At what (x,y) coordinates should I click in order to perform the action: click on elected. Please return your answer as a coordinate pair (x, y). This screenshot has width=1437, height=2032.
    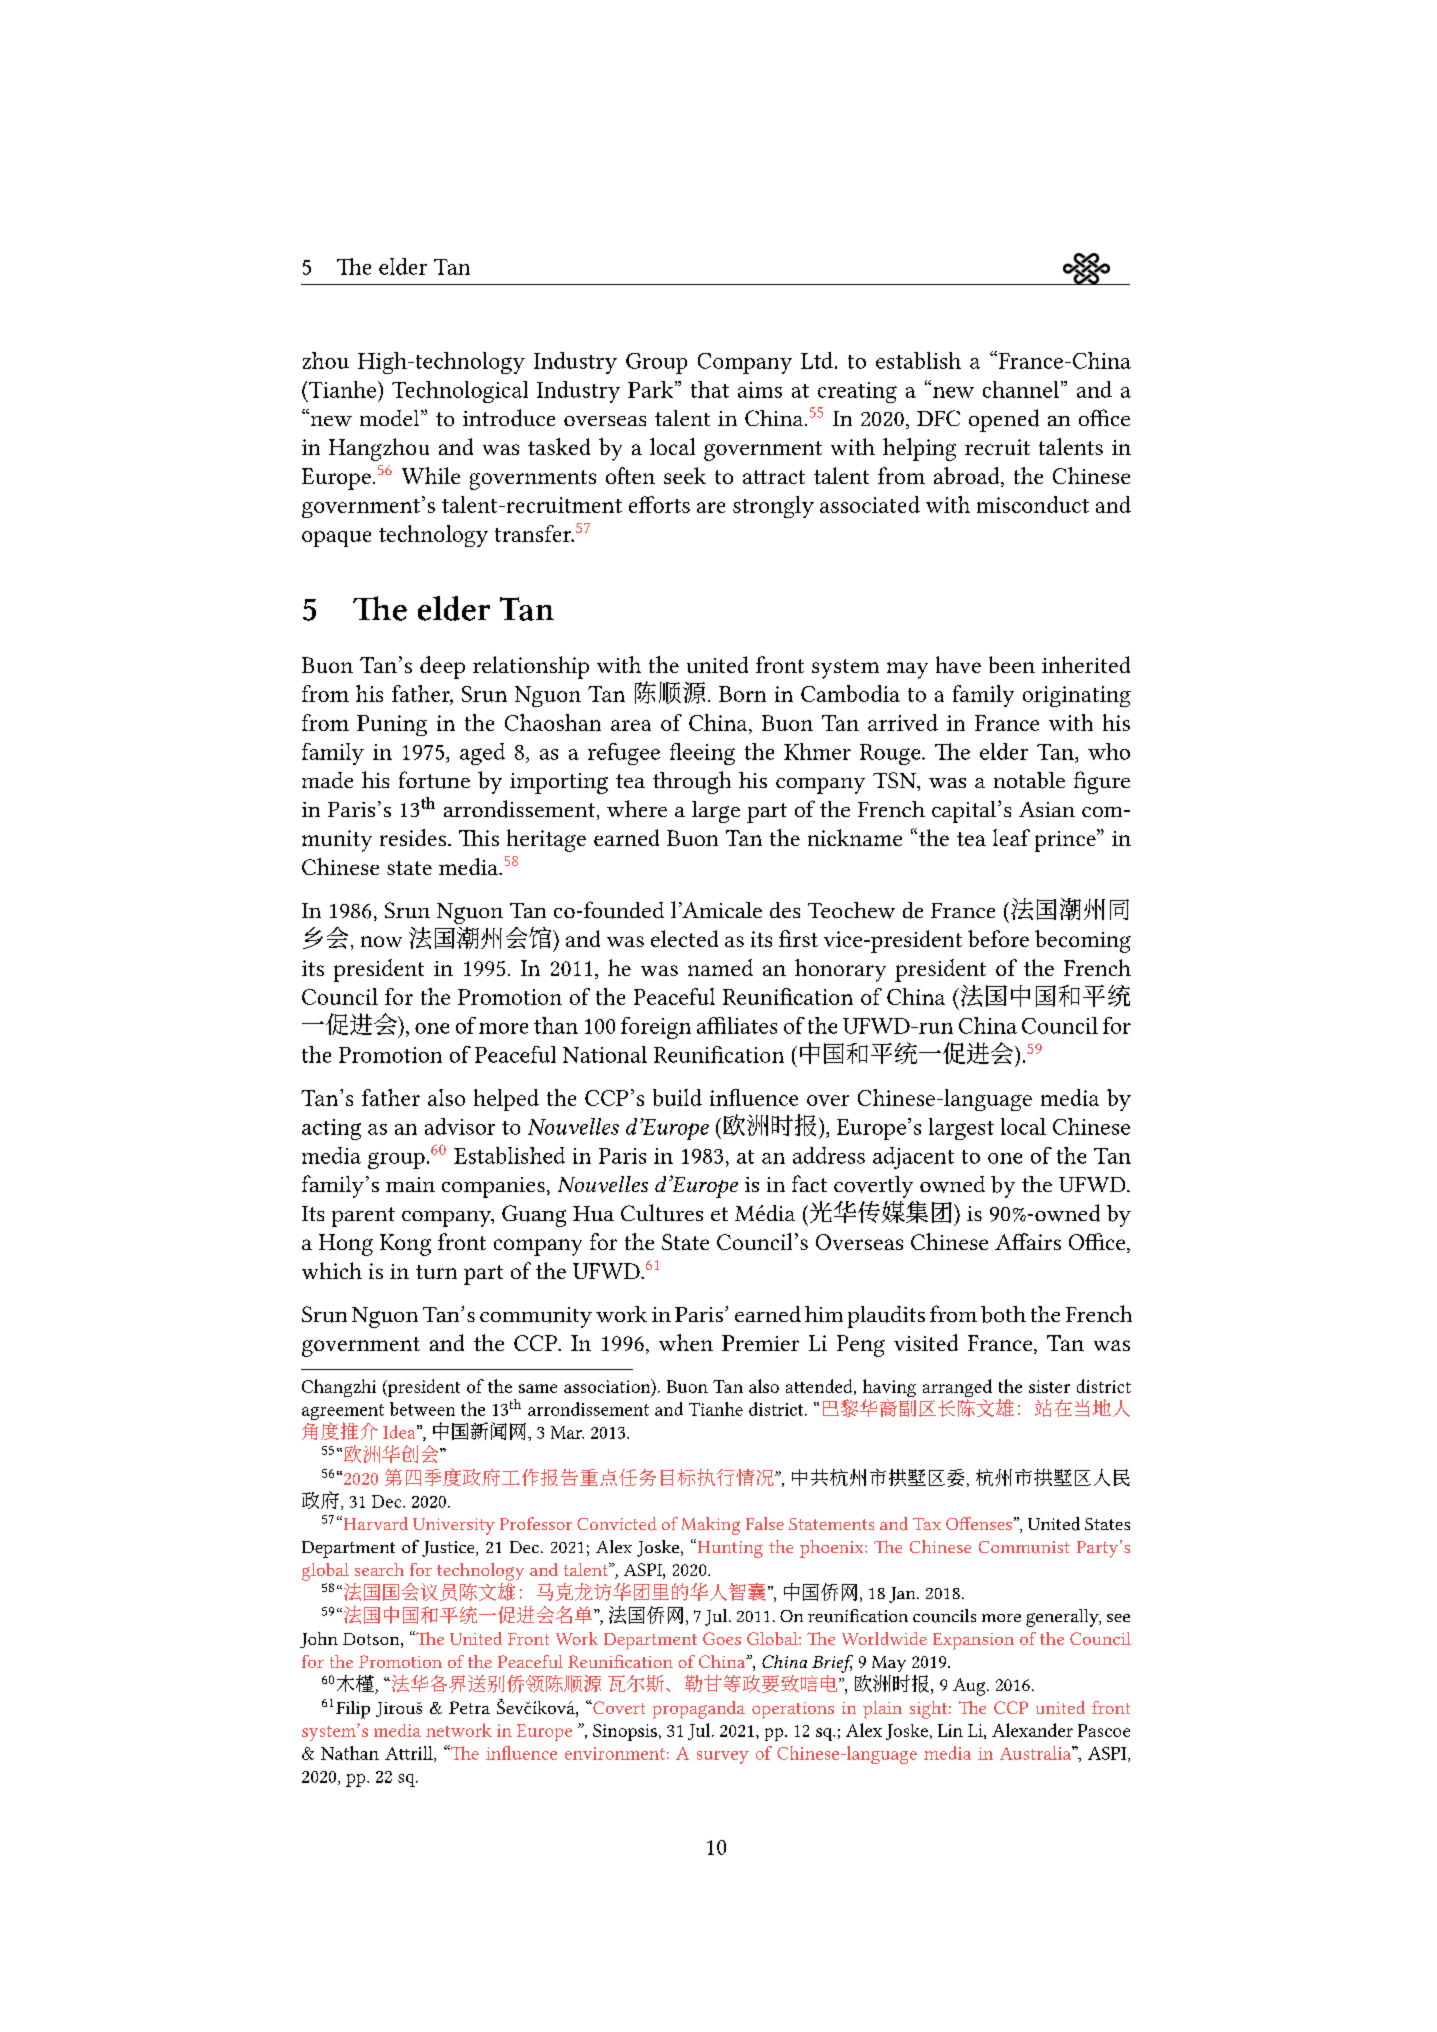
    Looking at the image, I should click on (684, 938).
